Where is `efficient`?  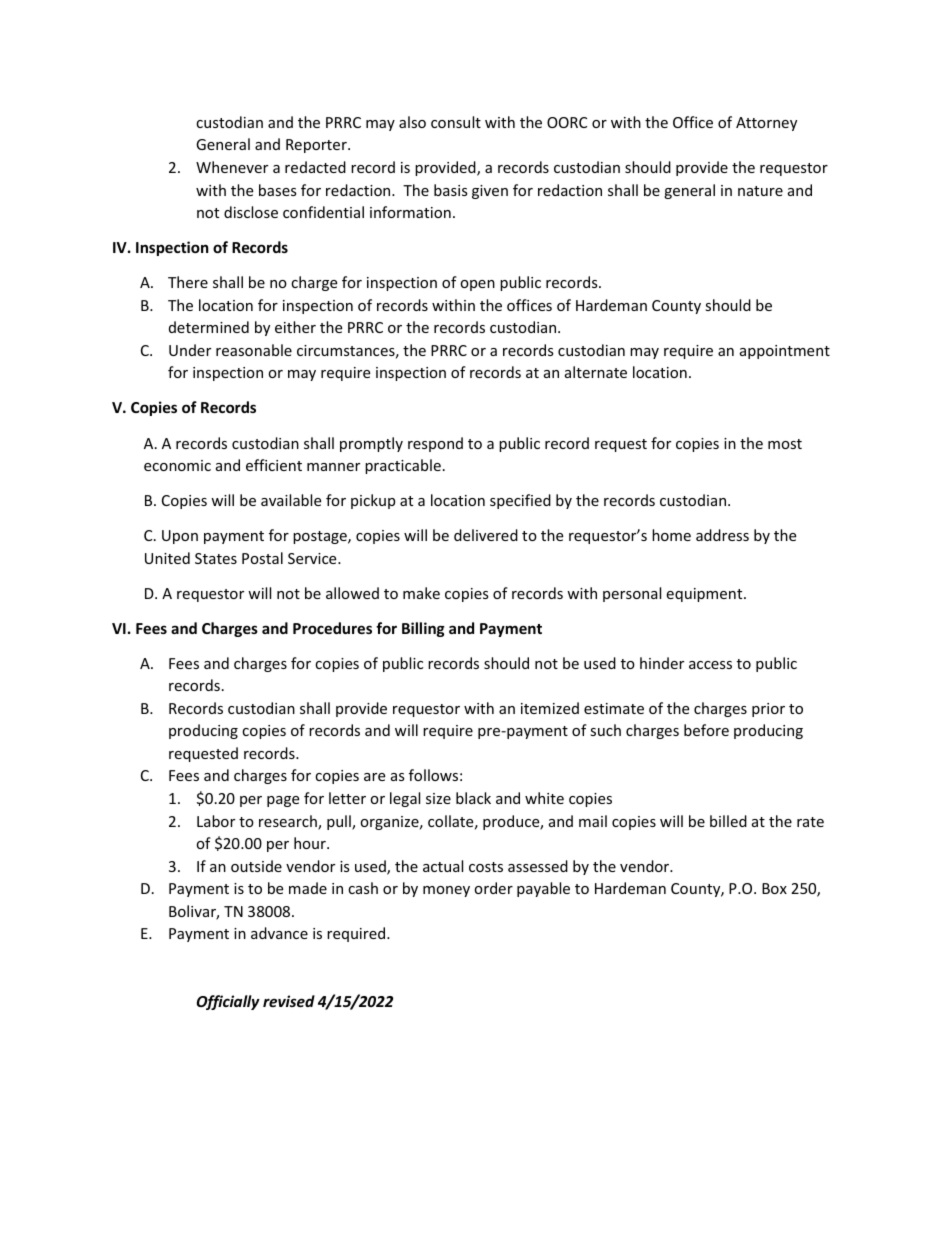
efficient is located at coordinates (274, 465).
